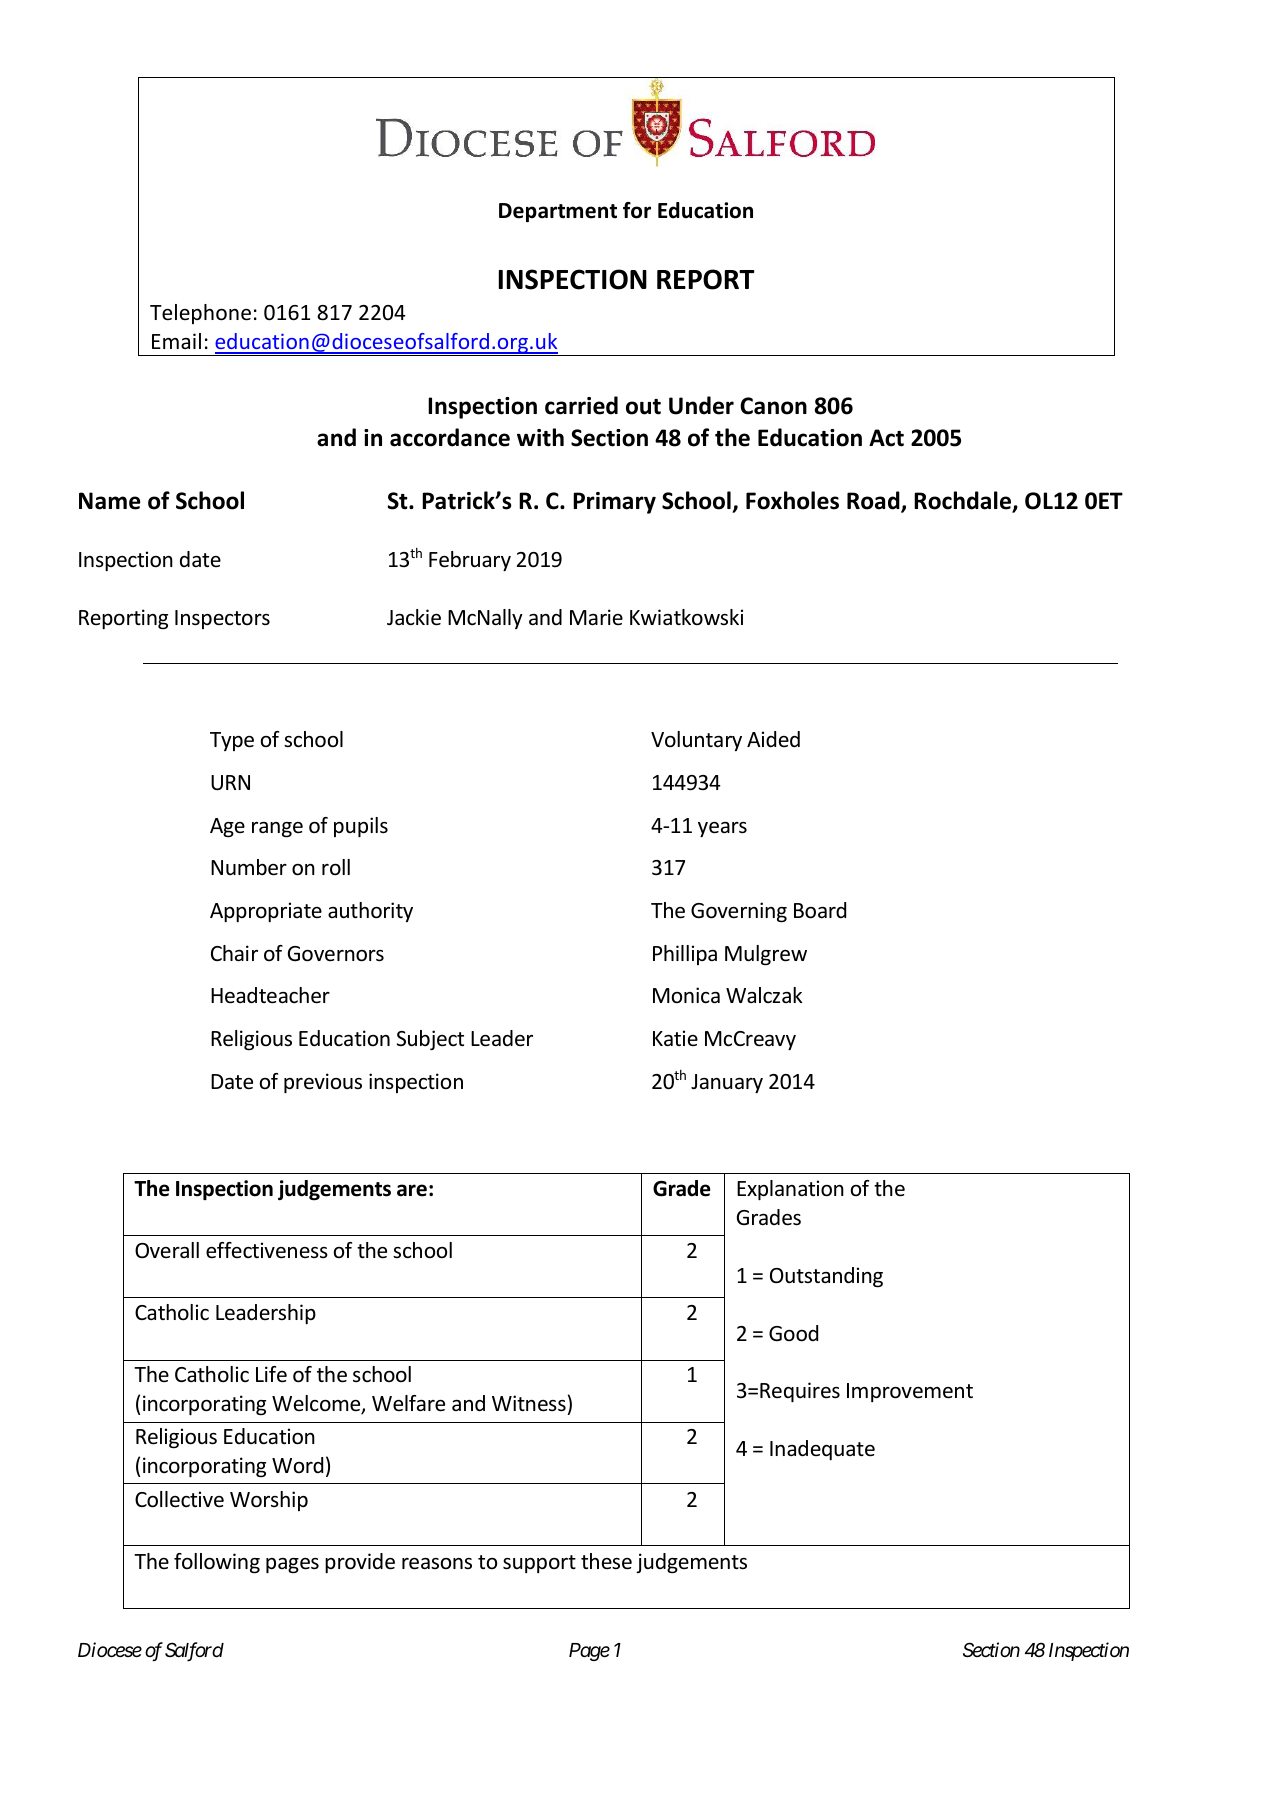 The image size is (1280, 1810). I want to click on Witness, so click(529, 1403).
